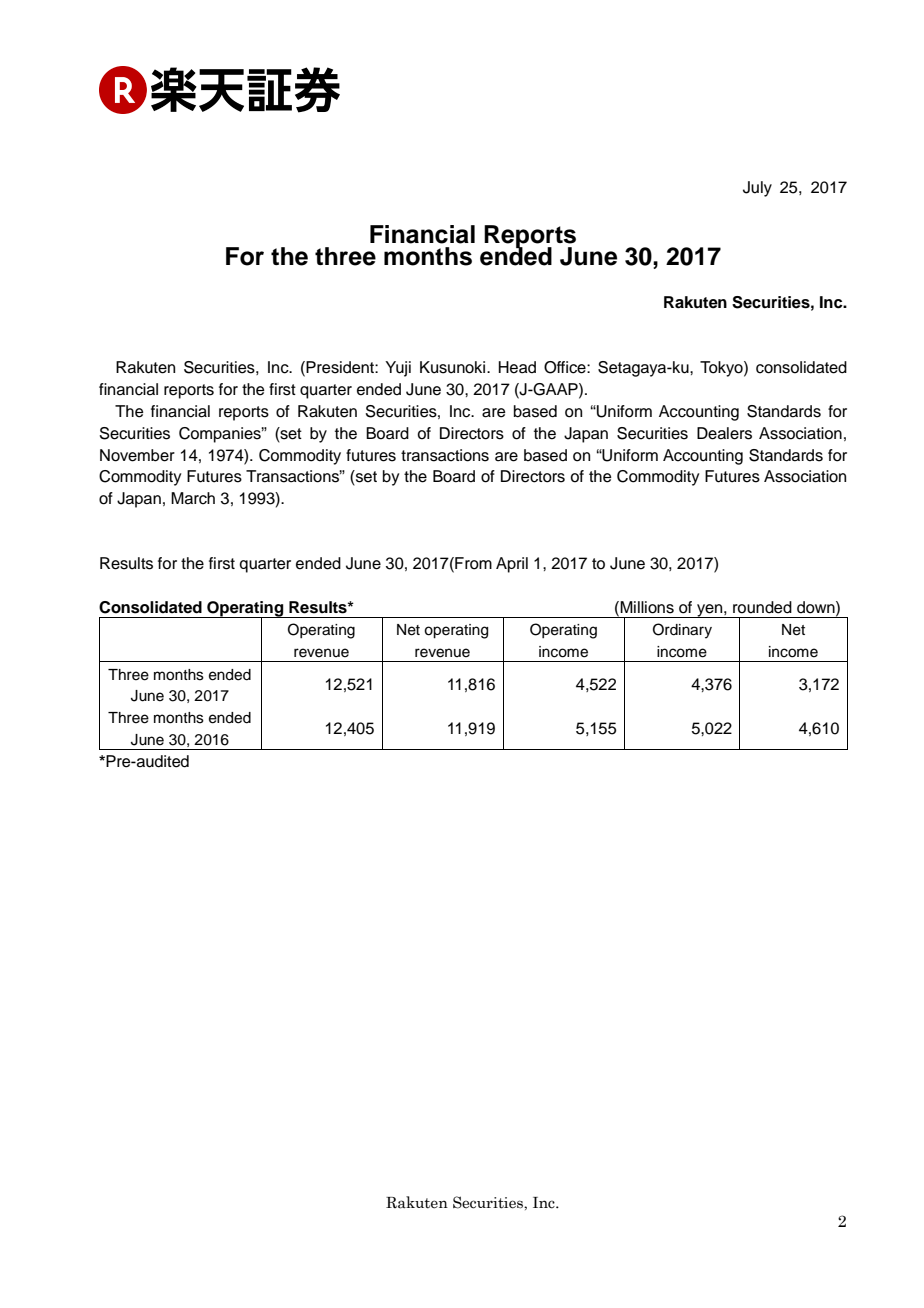 The width and height of the document is (924, 1308). Describe the element at coordinates (762, 607) in the document. I see `rounded` at that location.
